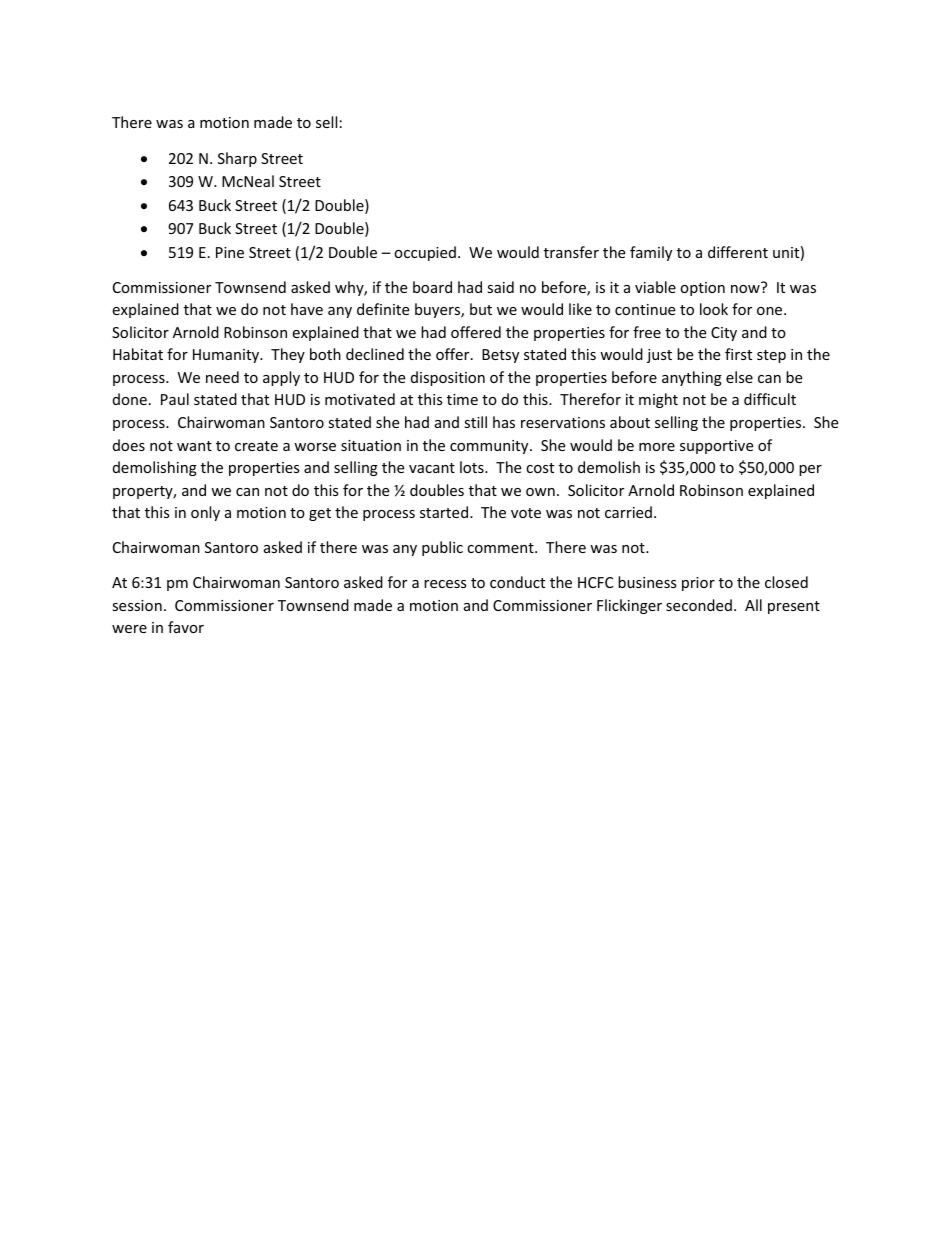  Describe the element at coordinates (445, 584) in the document. I see `recess` at that location.
